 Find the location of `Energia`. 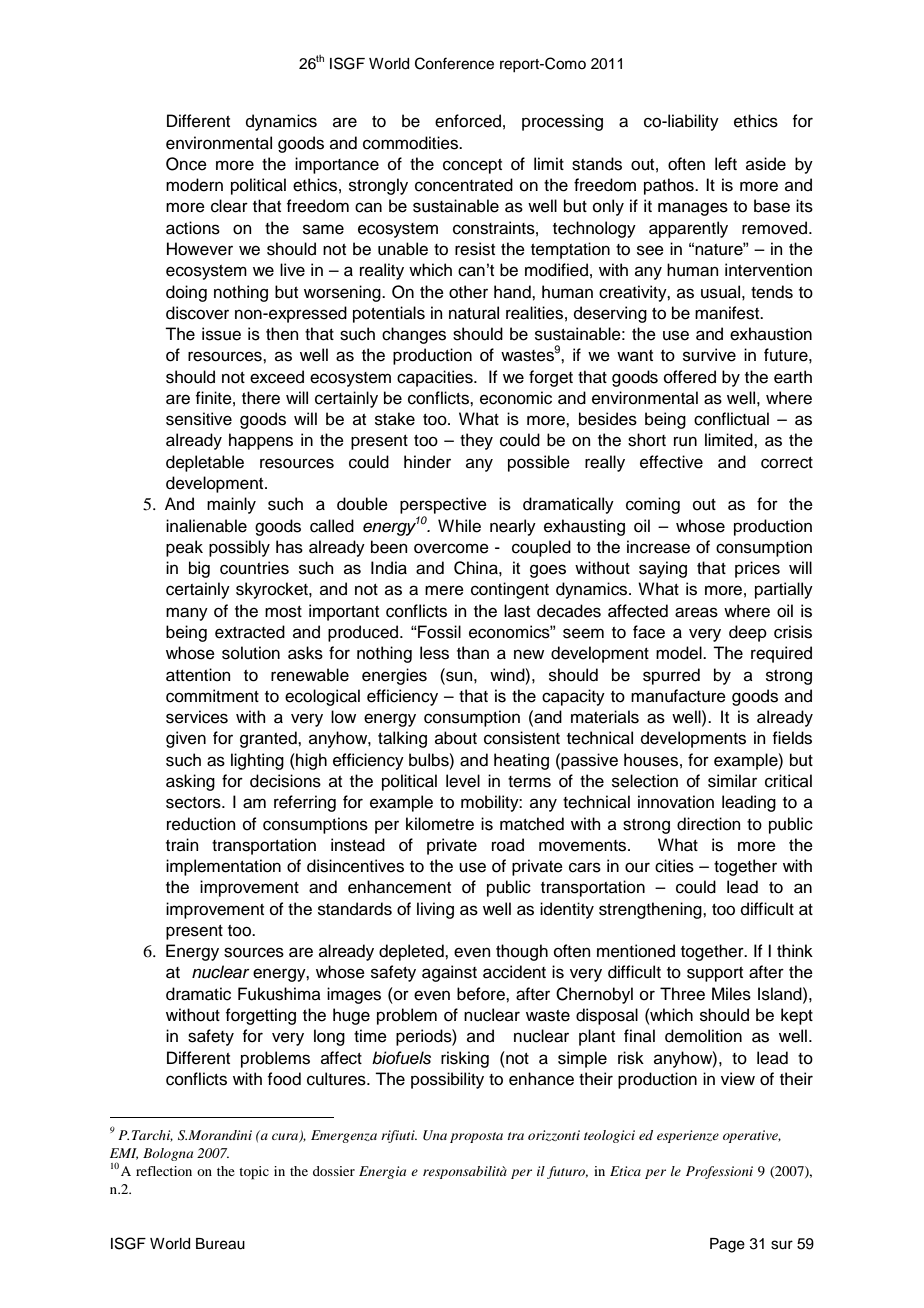

Energia is located at coordinates (382, 1172).
